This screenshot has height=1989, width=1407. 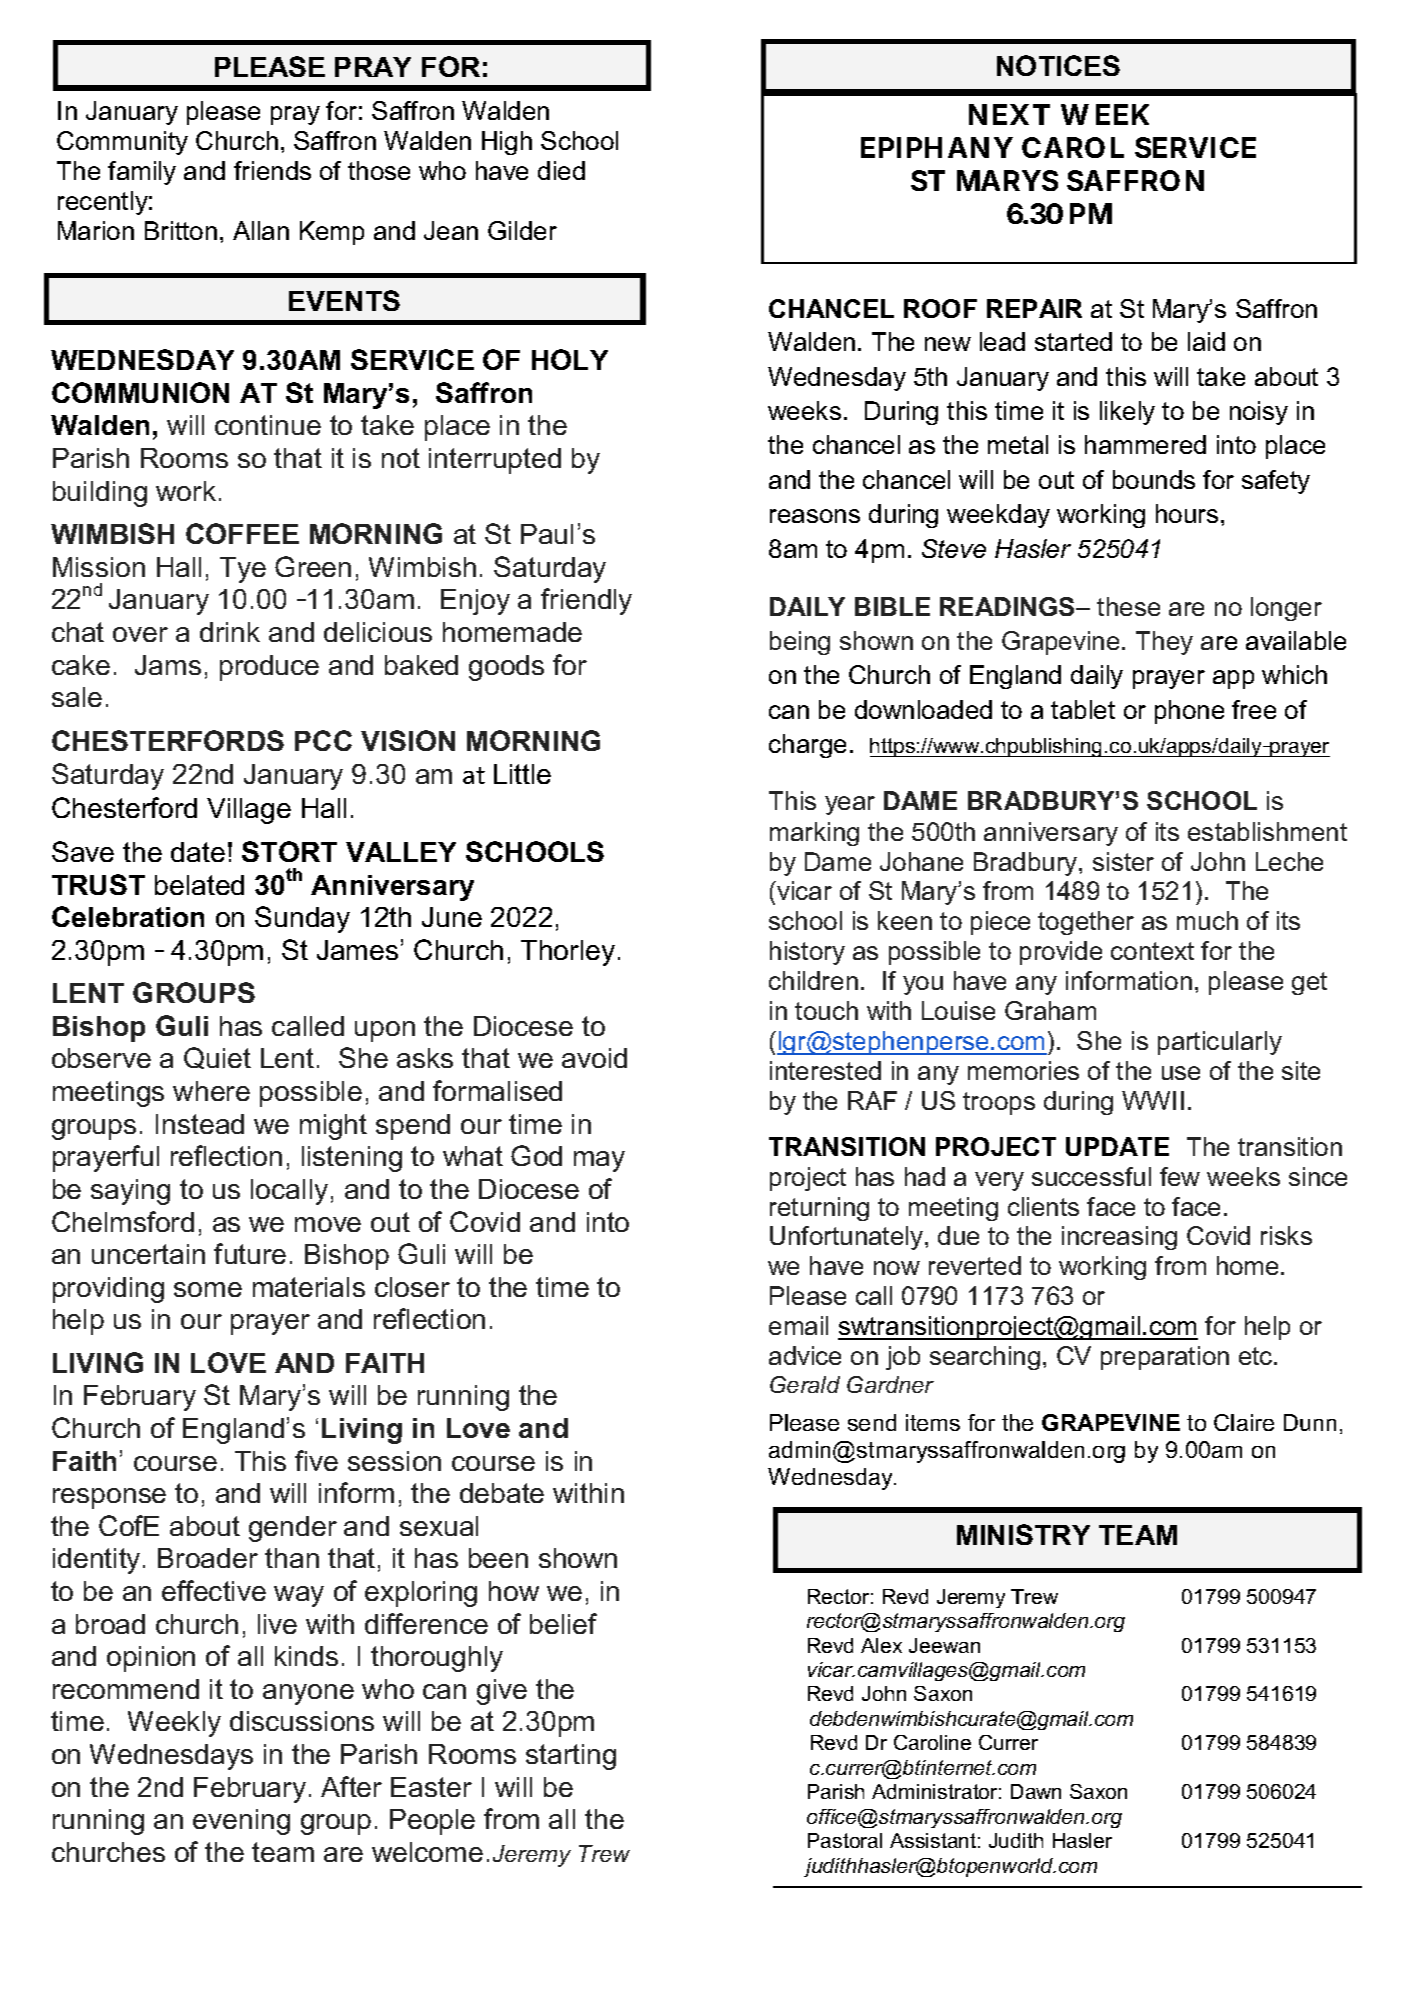 What do you see at coordinates (571, 1757) in the screenshot?
I see `starting` at bounding box center [571, 1757].
